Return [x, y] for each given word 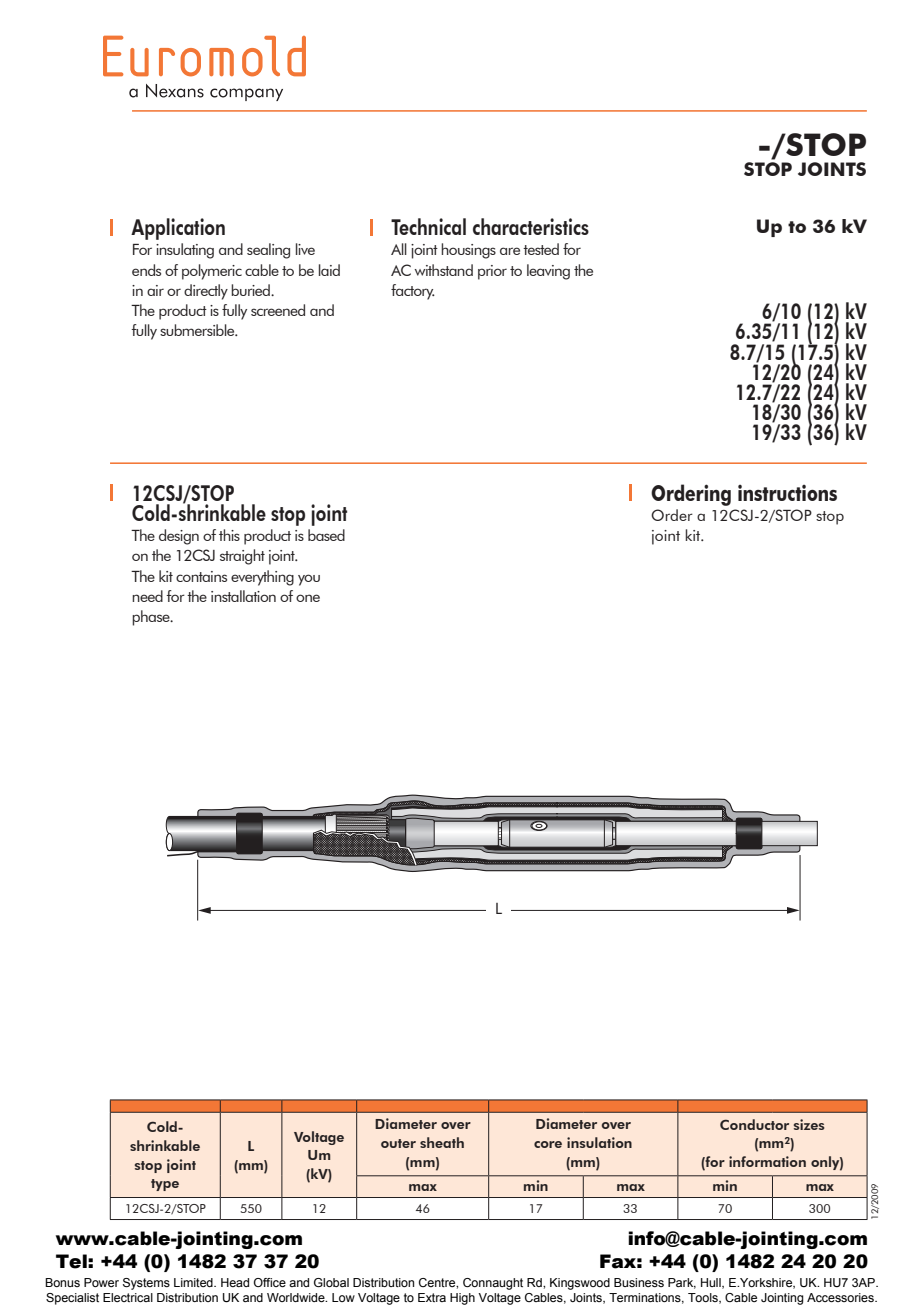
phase [152, 618]
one [308, 598]
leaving [548, 272]
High [462, 1299]
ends [146, 270]
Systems [146, 1284]
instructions [787, 493]
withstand [443, 270]
